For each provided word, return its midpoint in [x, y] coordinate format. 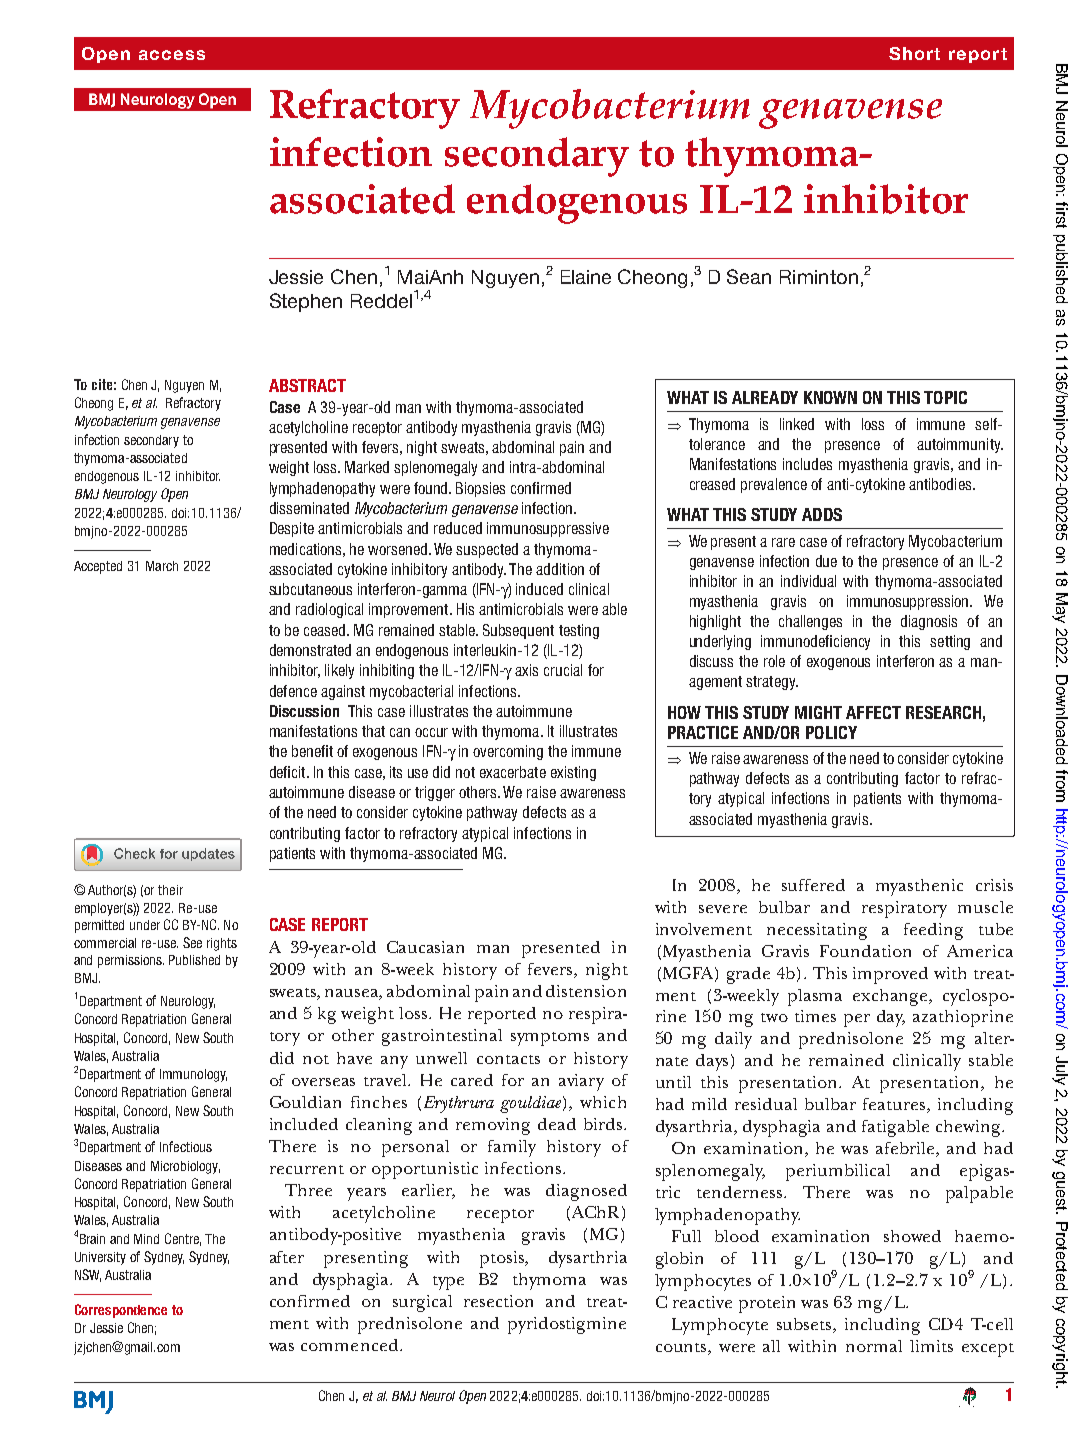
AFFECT [873, 712]
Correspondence [121, 1311]
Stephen [306, 302]
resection [498, 1301]
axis [526, 670]
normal [874, 1346]
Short [914, 53]
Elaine [586, 277]
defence [293, 691]
